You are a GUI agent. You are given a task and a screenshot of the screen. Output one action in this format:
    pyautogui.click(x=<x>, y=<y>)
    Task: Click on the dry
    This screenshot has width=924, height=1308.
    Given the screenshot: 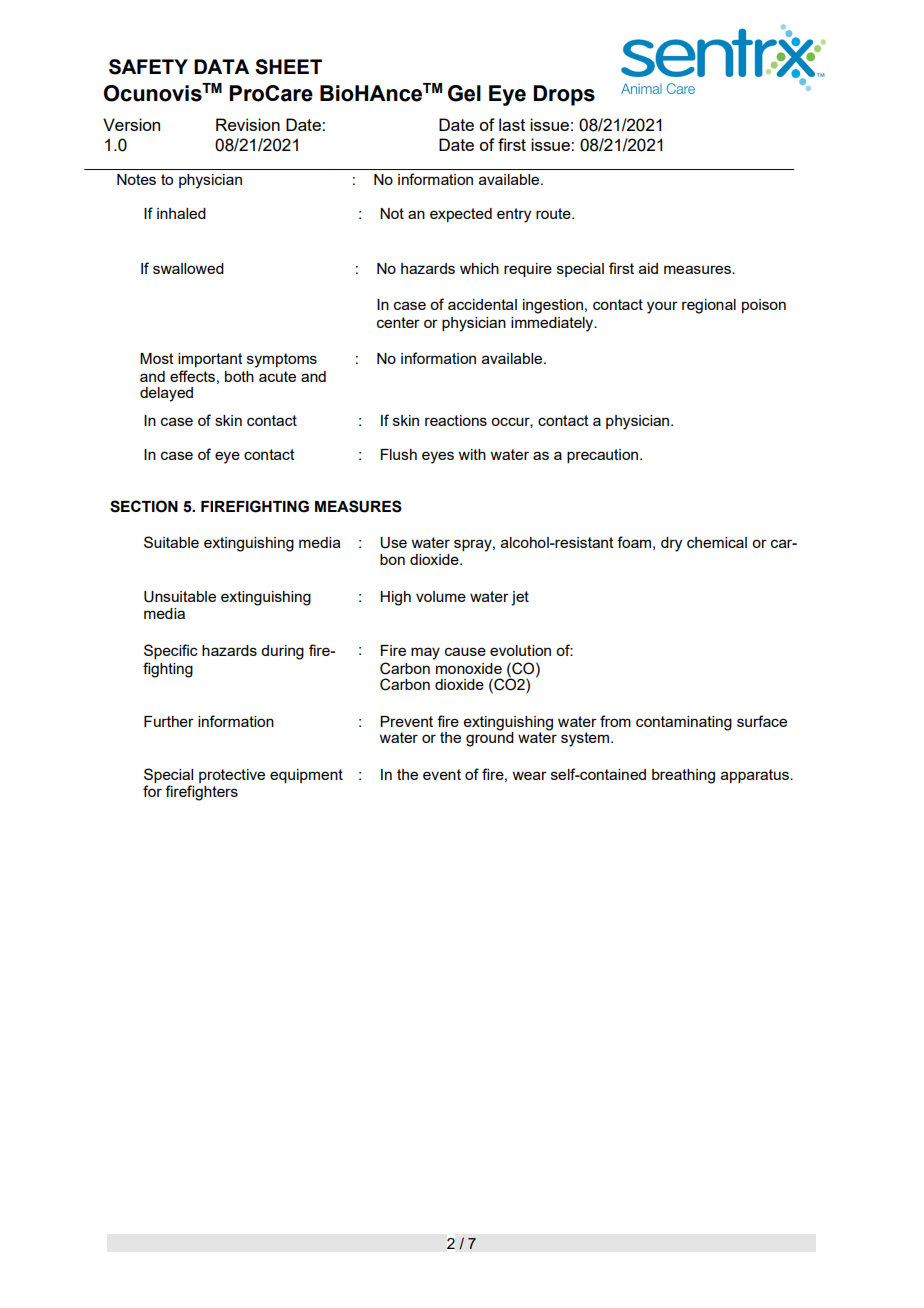 What is the action you would take?
    pyautogui.click(x=671, y=544)
